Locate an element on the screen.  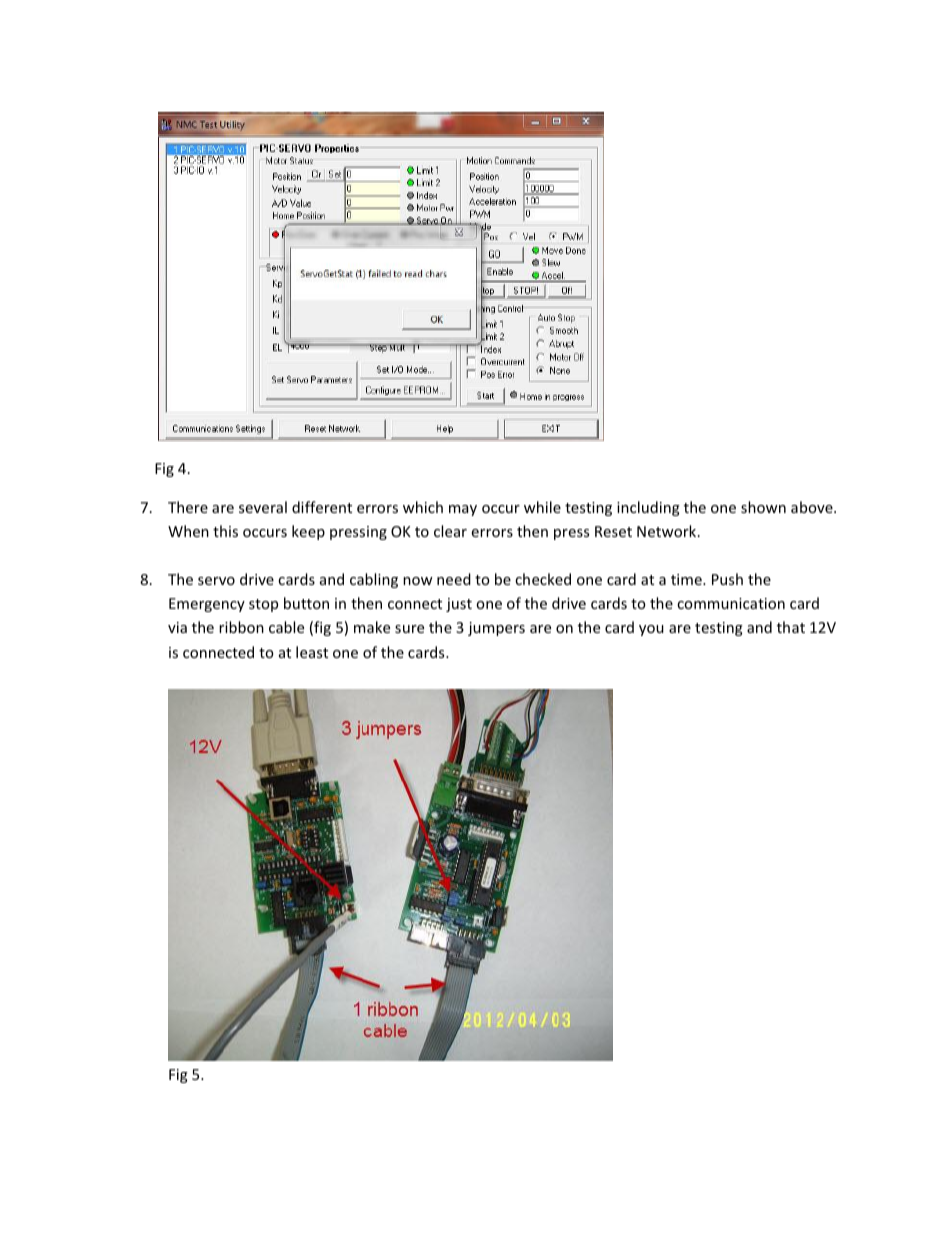
Network is located at coordinates (668, 531).
